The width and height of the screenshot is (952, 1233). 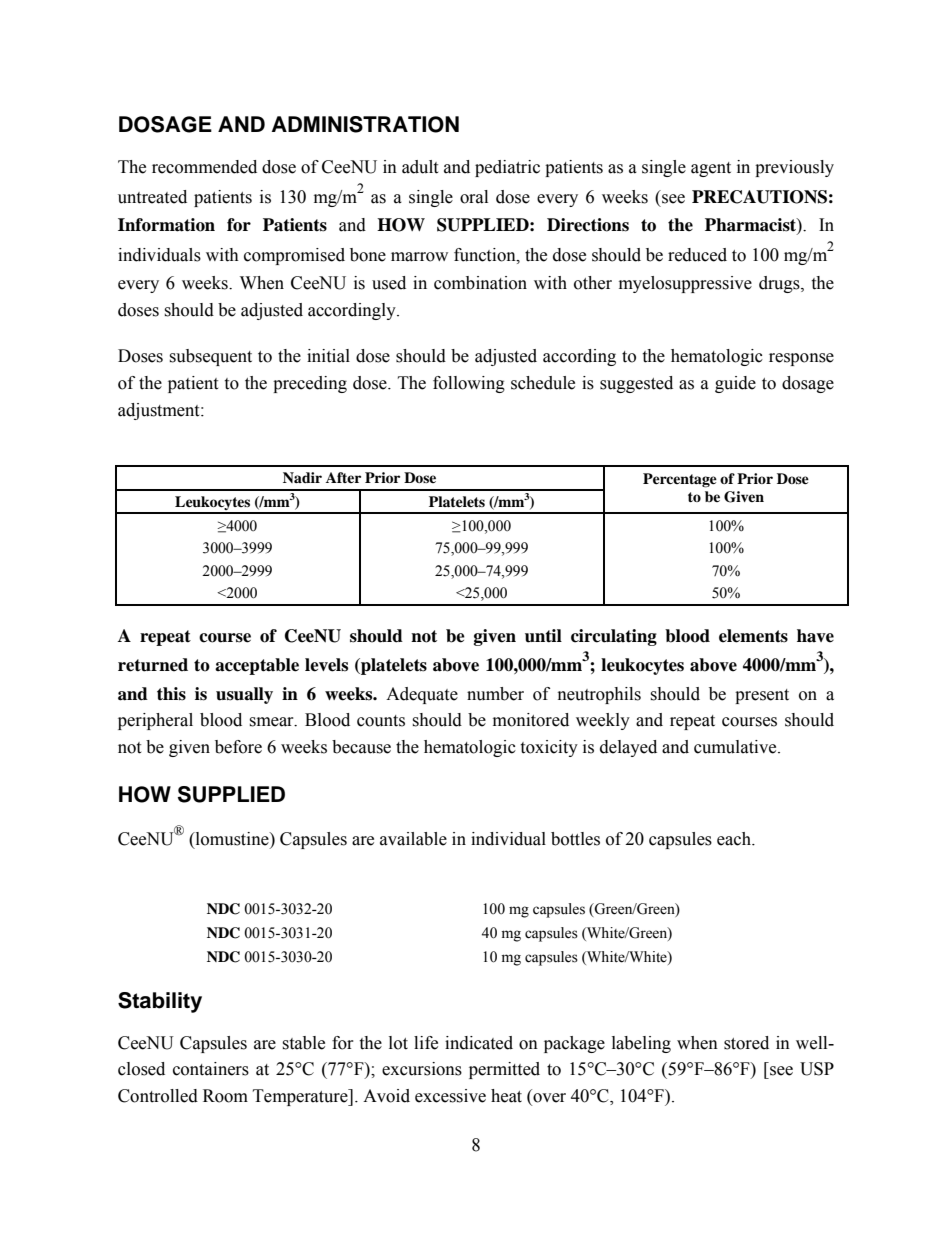 I want to click on until, so click(x=543, y=636).
